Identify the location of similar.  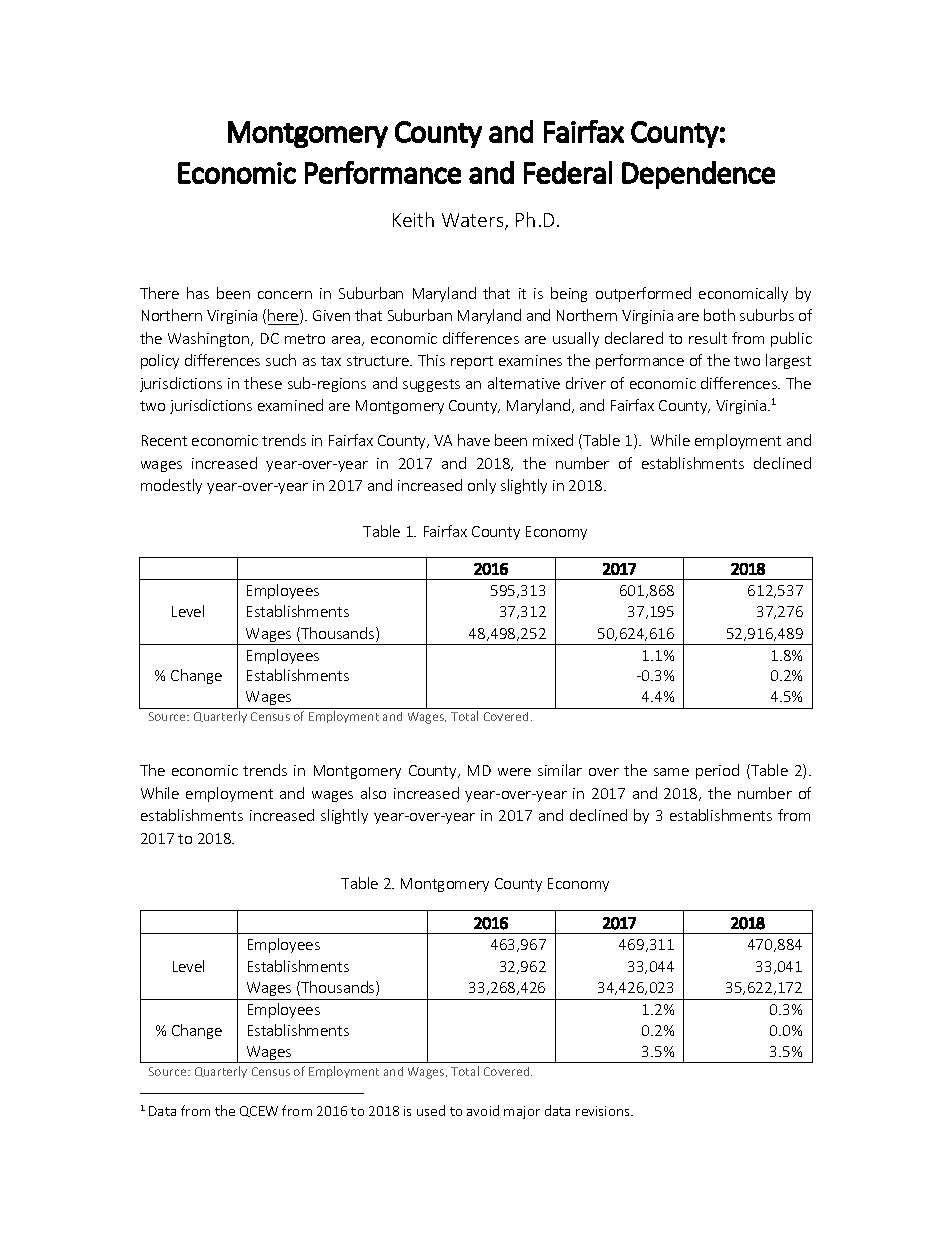
(560, 770).
